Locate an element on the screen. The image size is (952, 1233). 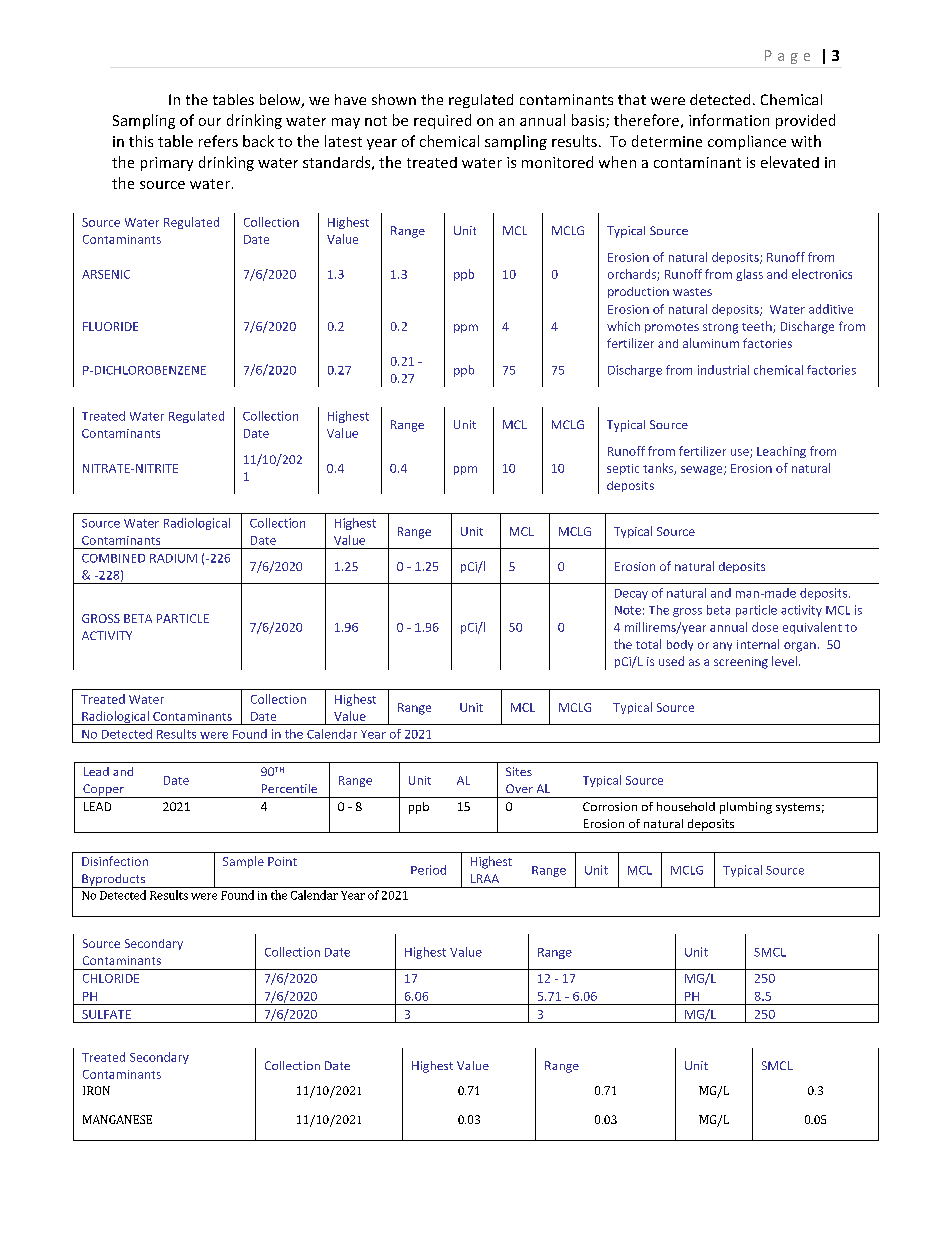
Sites is located at coordinates (519, 771).
